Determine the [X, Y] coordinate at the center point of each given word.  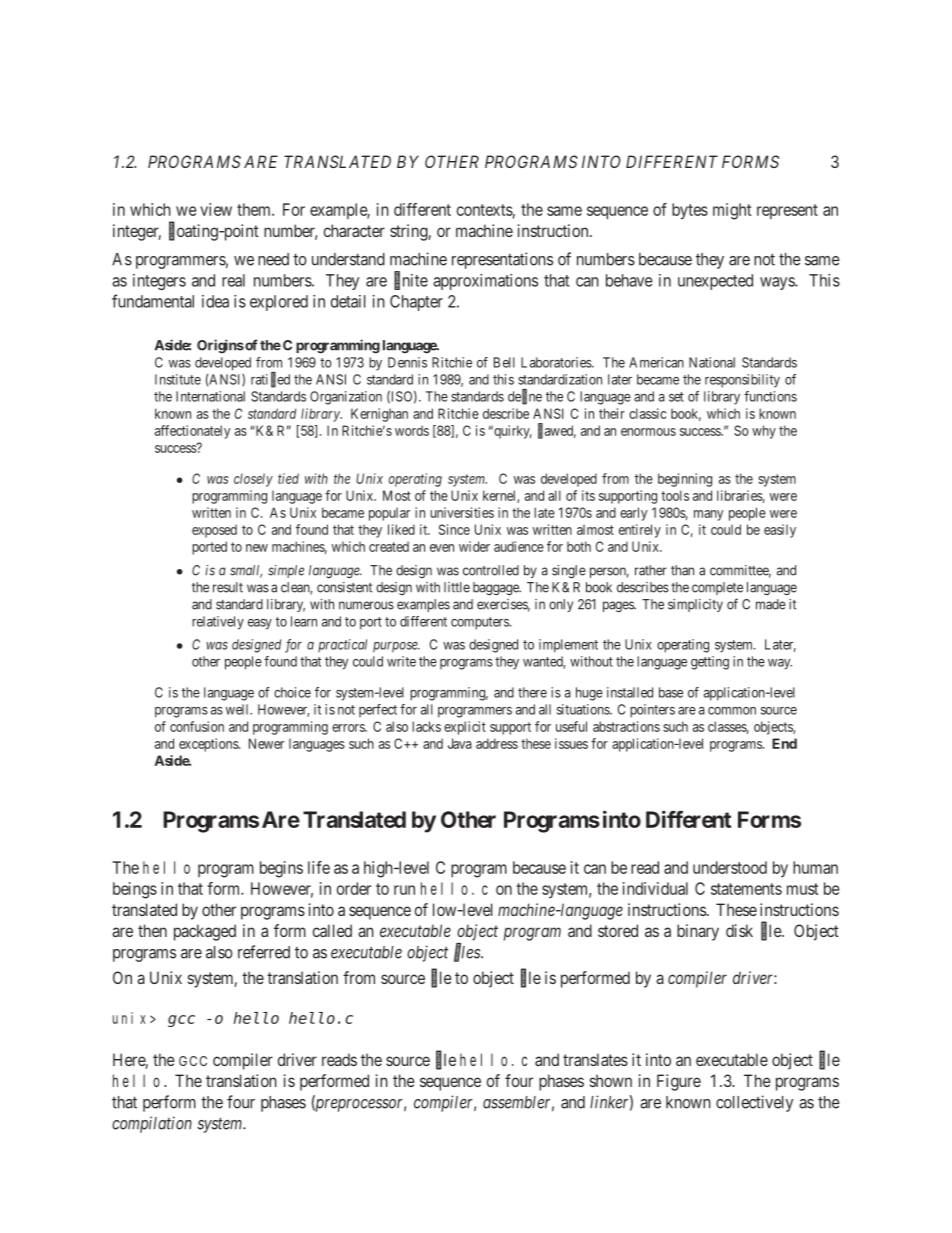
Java [460, 743]
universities [462, 512]
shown [611, 1080]
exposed [214, 531]
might [732, 211]
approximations [485, 282]
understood [730, 867]
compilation [152, 1124]
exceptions [209, 745]
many [708, 515]
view [216, 209]
